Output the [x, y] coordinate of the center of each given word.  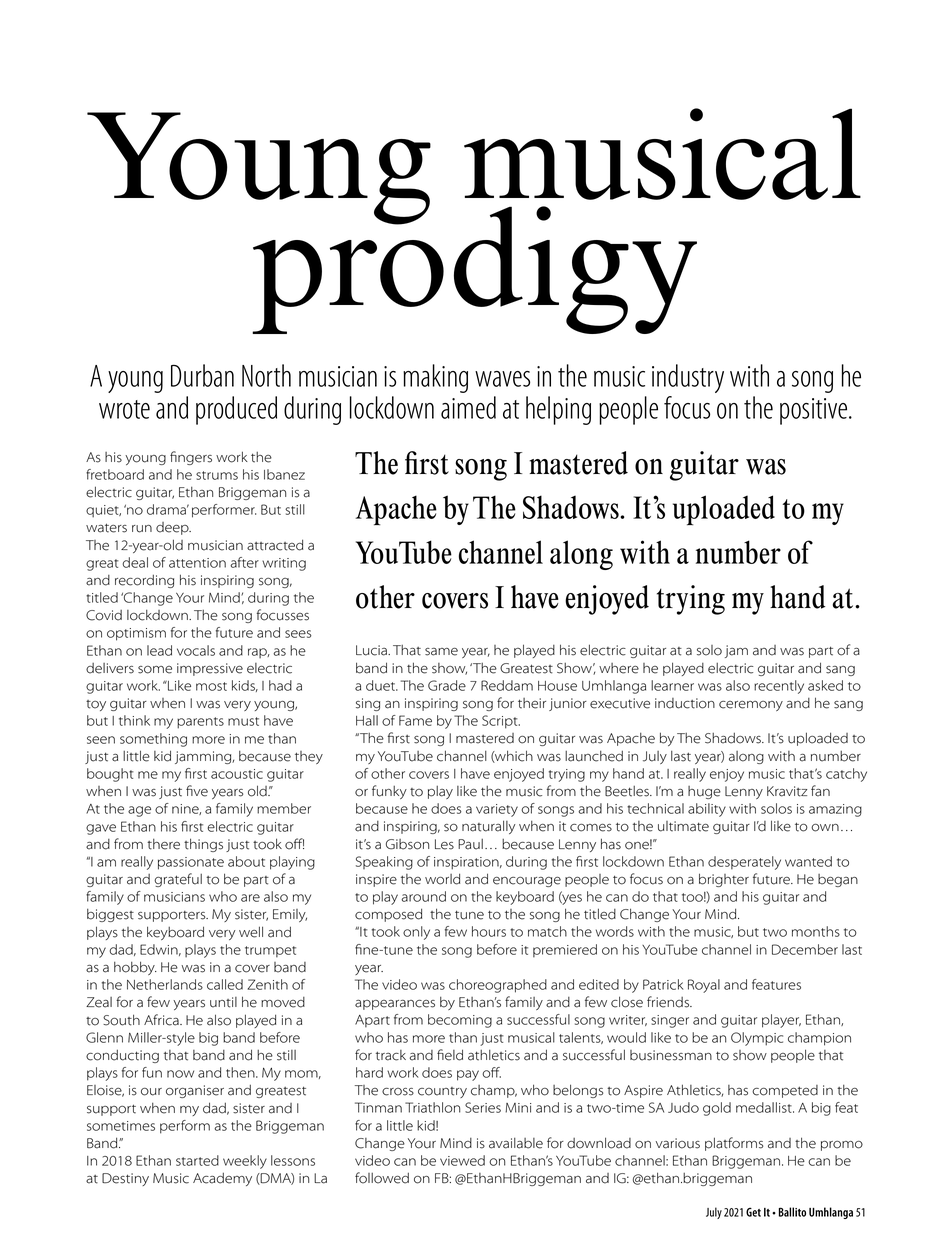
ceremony [751, 706]
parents [200, 723]
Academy [222, 1179]
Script [501, 722]
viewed [462, 1160]
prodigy [474, 269]
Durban [202, 375]
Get [753, 1212]
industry [688, 378]
